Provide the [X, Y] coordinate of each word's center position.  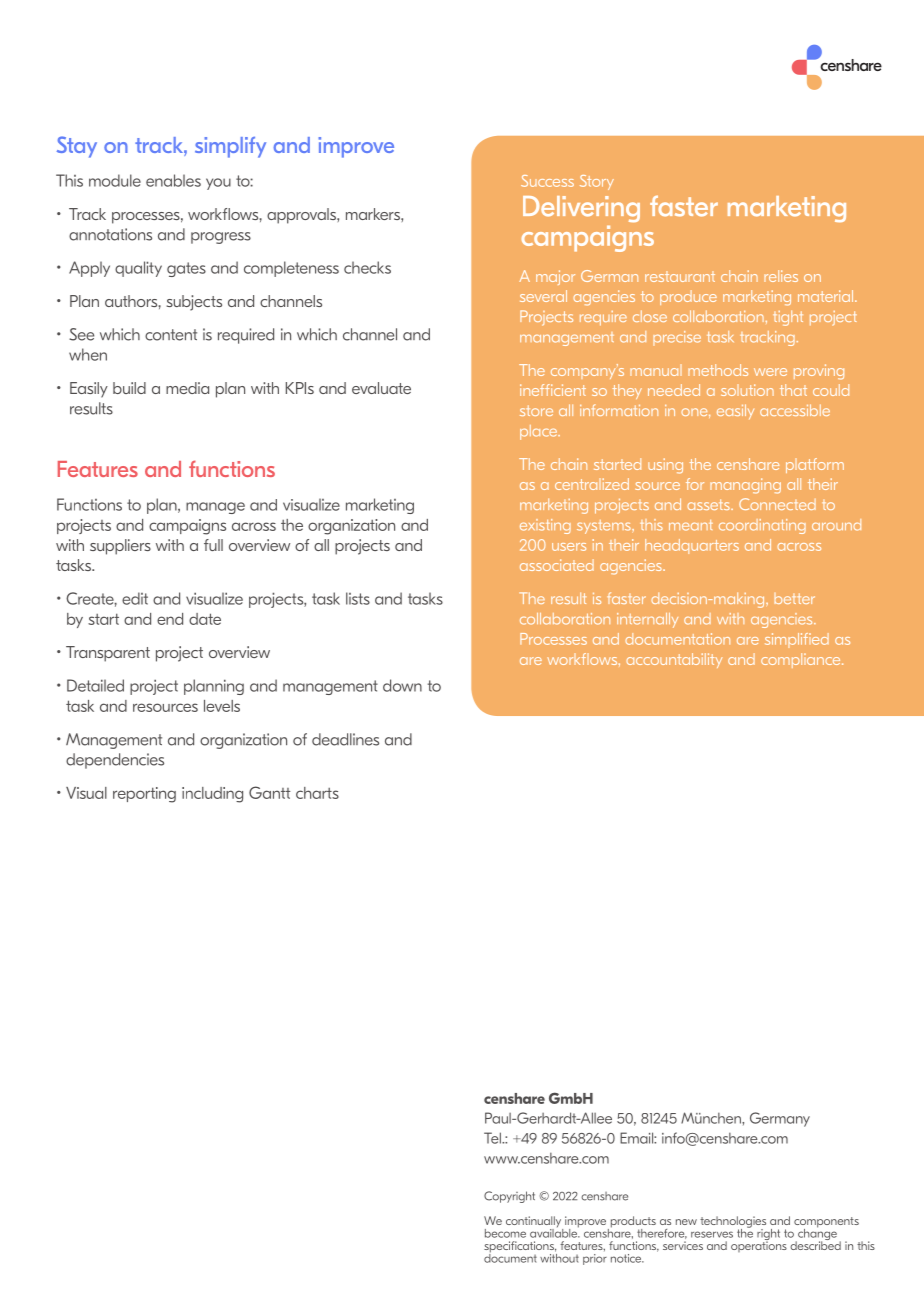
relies [781, 276]
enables [173, 180]
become [505, 1233]
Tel [493, 1138]
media [187, 388]
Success [547, 181]
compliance [802, 660]
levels [222, 706]
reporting [144, 795]
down [402, 685]
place [540, 432]
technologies [733, 1223]
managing [745, 486]
